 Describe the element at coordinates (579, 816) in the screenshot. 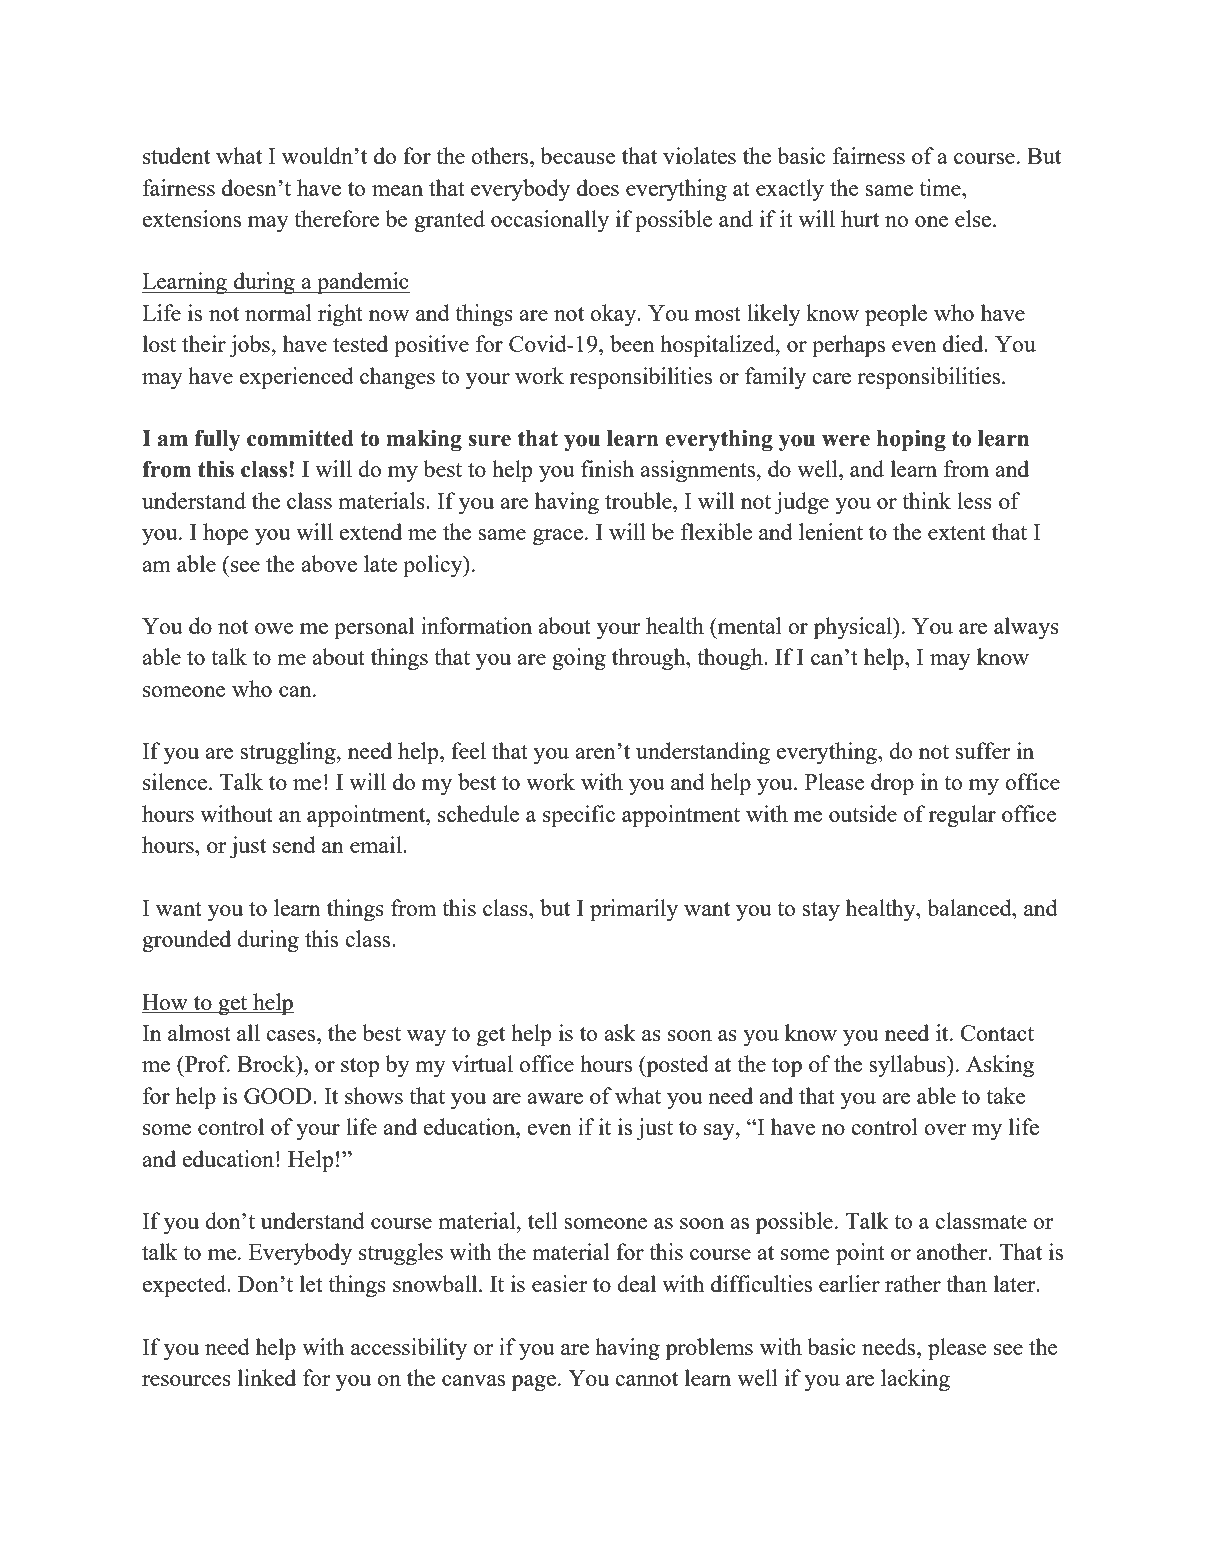

I see `specific` at that location.
